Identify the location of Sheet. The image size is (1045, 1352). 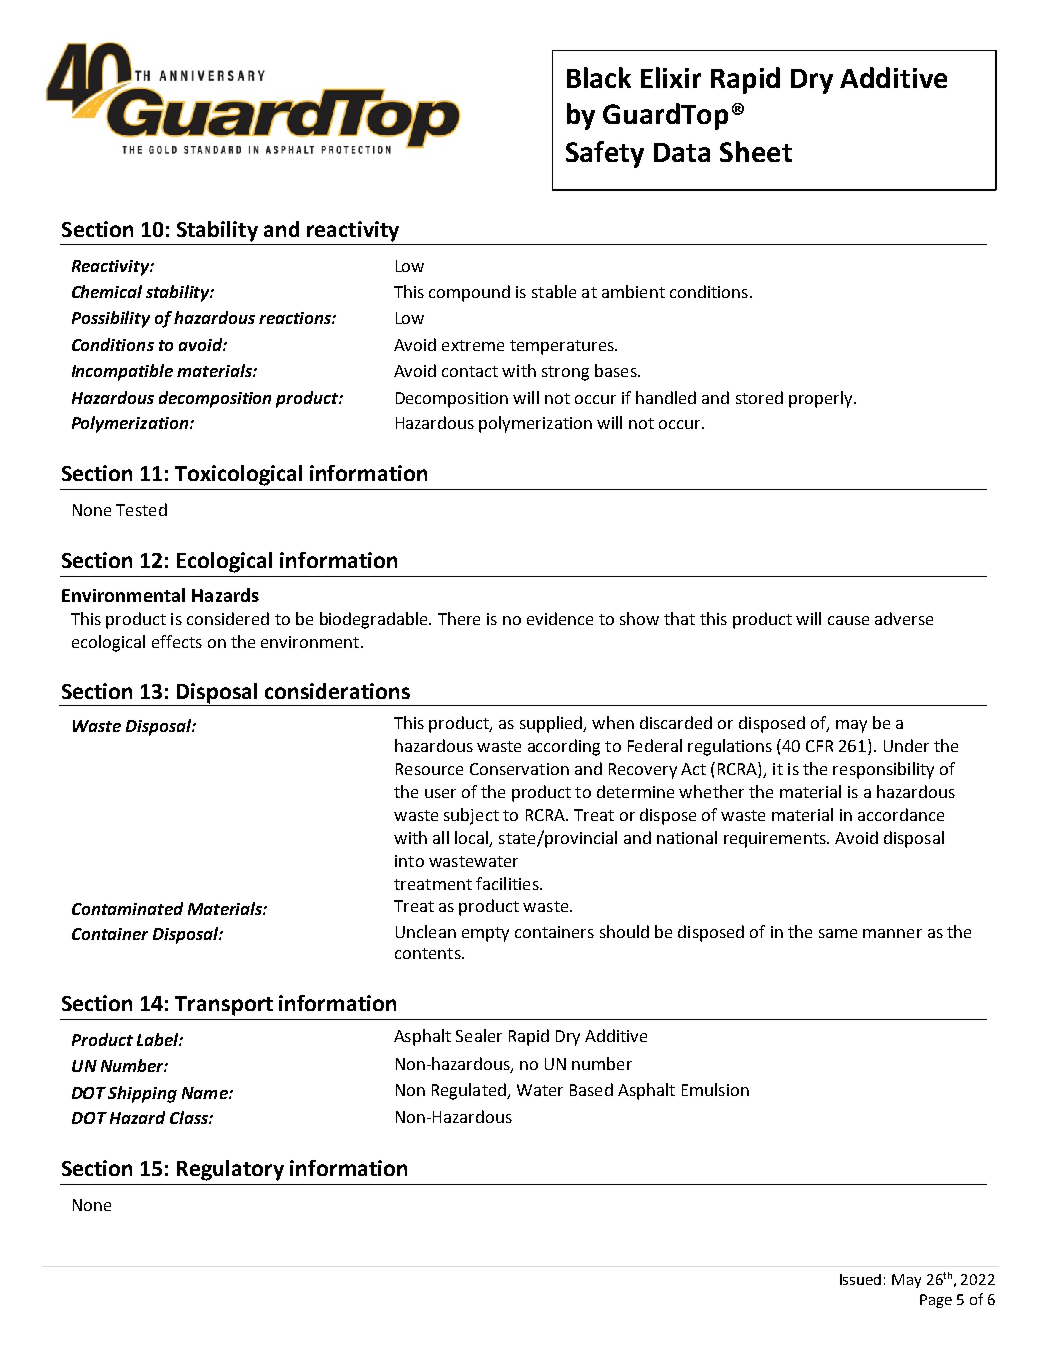
(756, 151).
